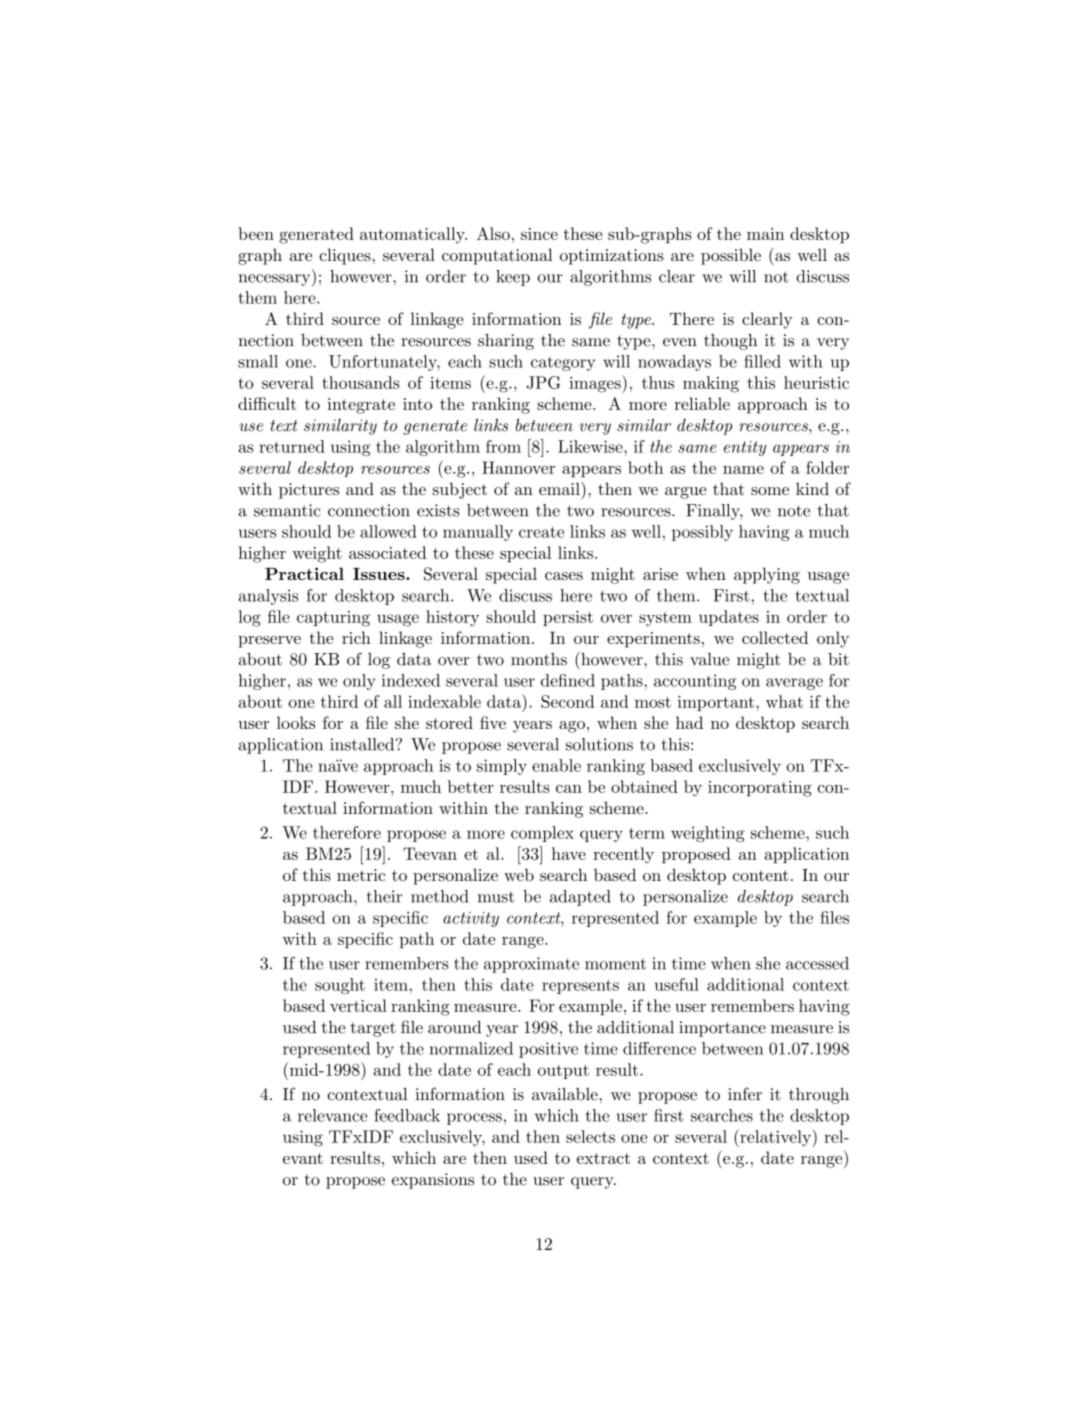 The width and height of the image is (1089, 1409). What do you see at coordinates (340, 986) in the image?
I see `sought` at bounding box center [340, 986].
